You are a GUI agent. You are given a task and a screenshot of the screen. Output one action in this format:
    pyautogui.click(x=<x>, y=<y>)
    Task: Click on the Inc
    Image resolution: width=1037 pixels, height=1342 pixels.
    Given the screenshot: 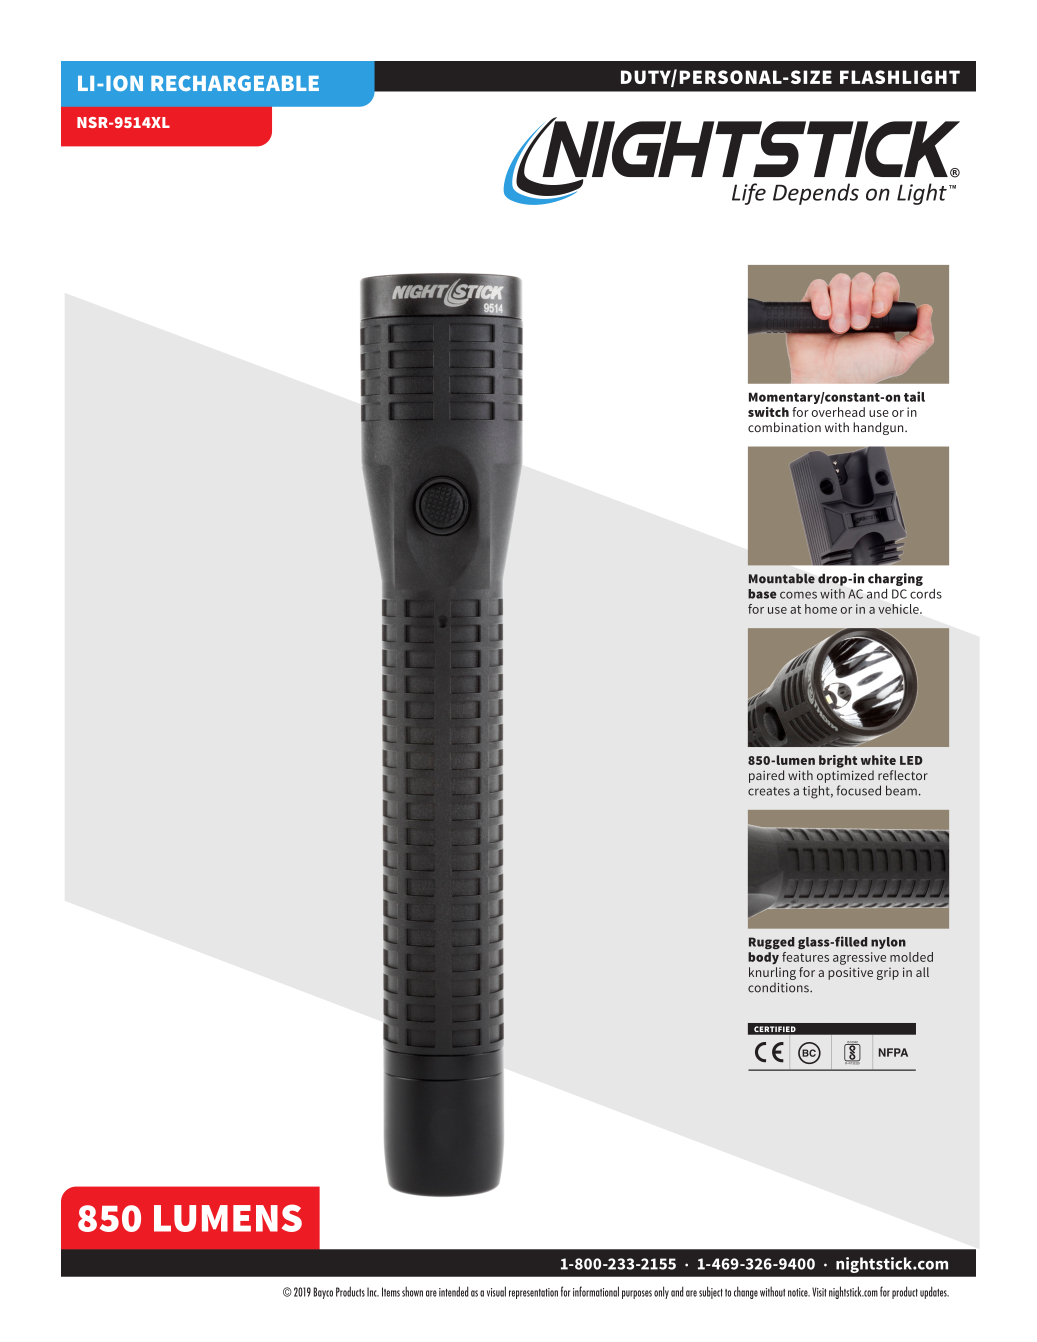 What is the action you would take?
    pyautogui.click(x=373, y=1292)
